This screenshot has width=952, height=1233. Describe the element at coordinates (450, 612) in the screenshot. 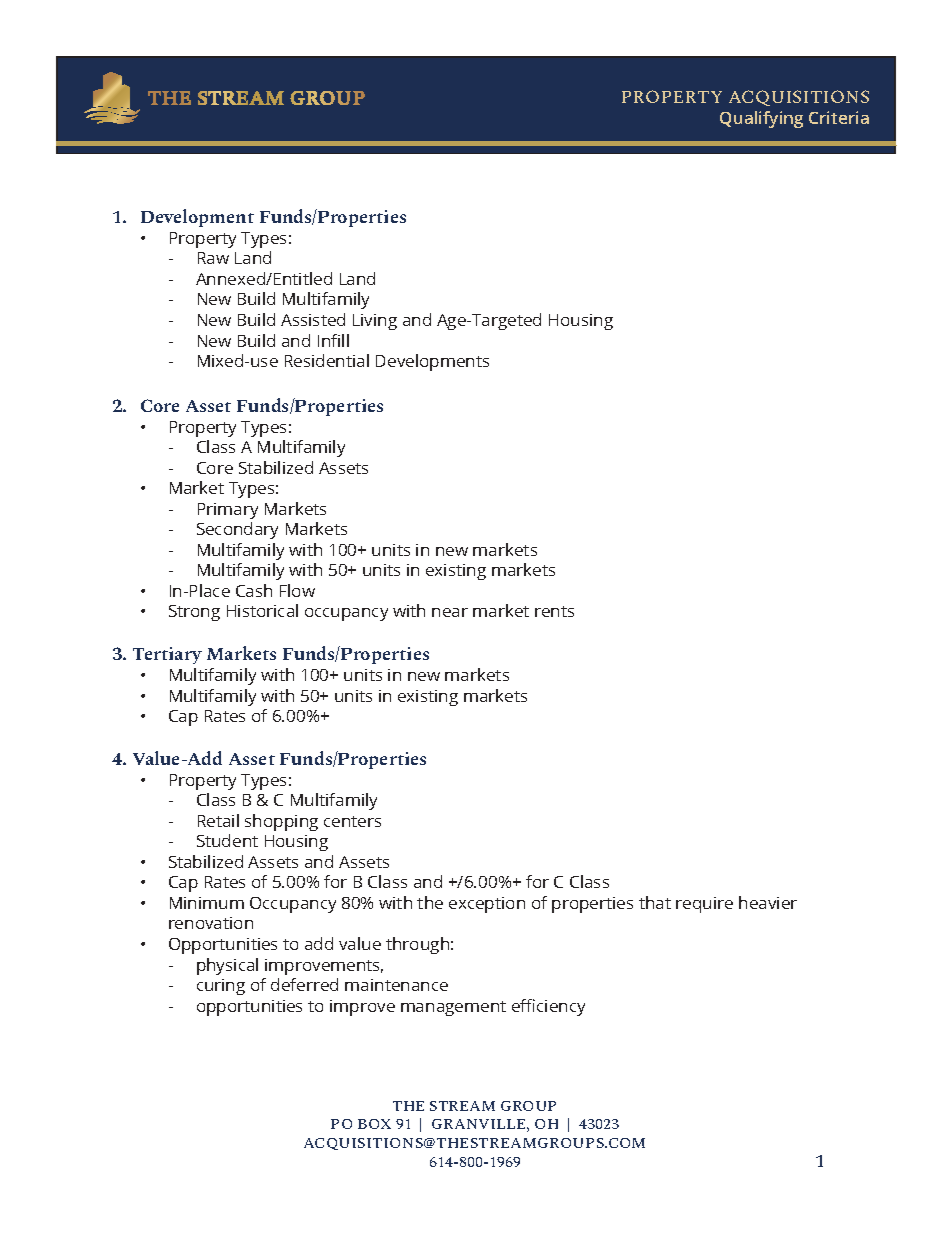

I see `near` at that location.
